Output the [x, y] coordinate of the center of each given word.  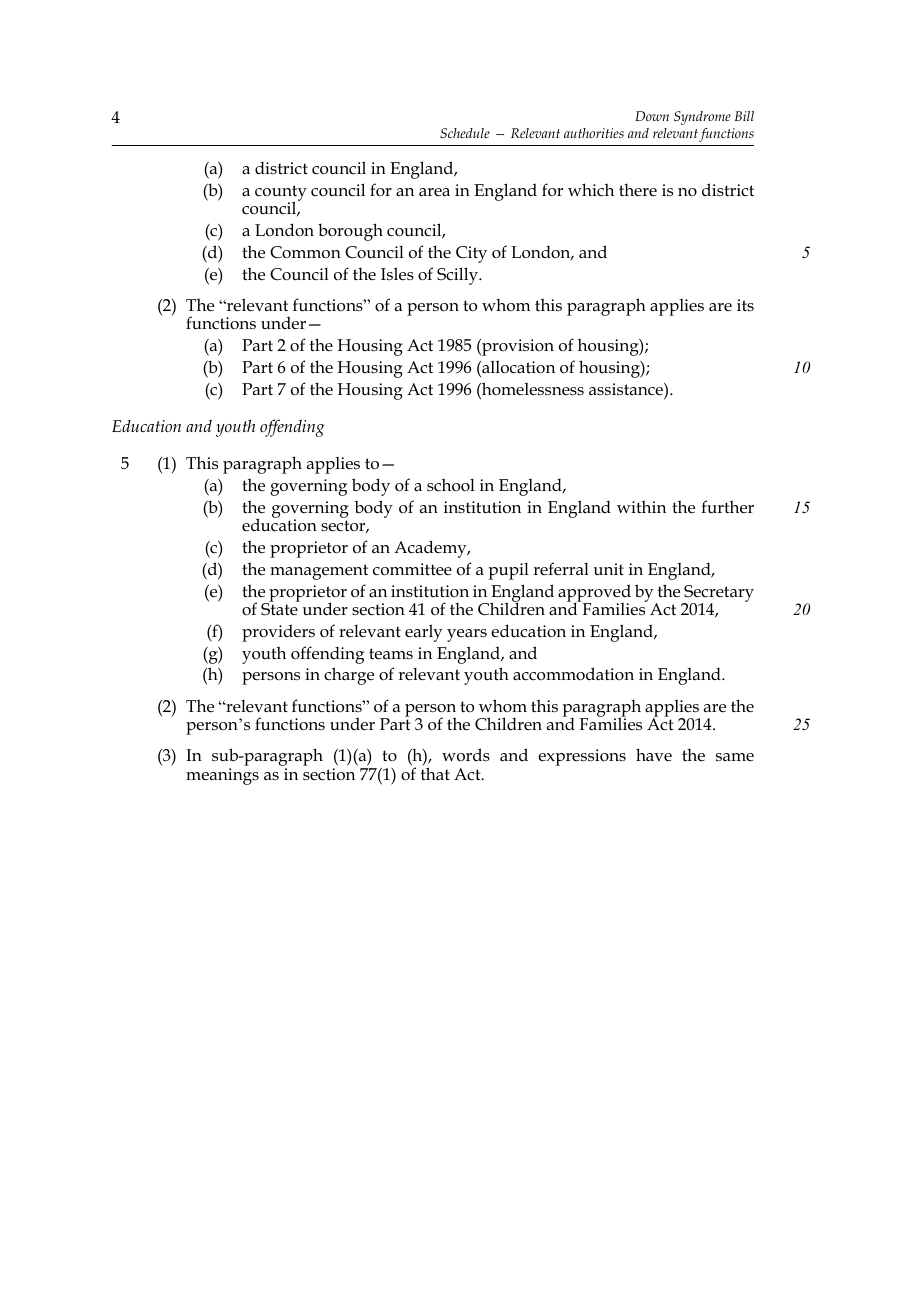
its [745, 305]
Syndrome [702, 118]
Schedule [465, 133]
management [319, 572]
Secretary [718, 594]
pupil [509, 571]
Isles [397, 274]
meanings [222, 776]
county [281, 194]
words [466, 755]
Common [305, 252]
